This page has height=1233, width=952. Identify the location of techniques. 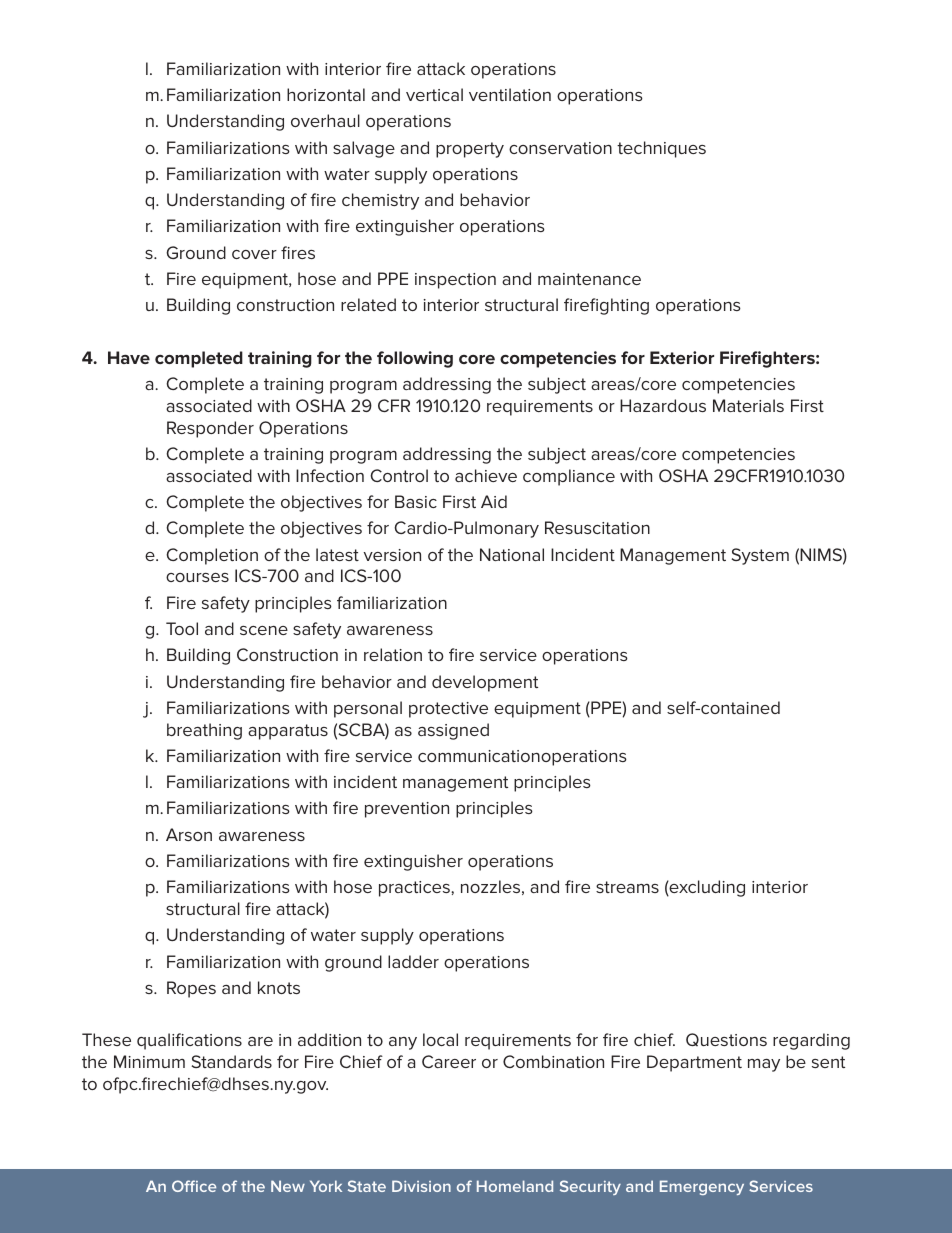
(661, 149).
